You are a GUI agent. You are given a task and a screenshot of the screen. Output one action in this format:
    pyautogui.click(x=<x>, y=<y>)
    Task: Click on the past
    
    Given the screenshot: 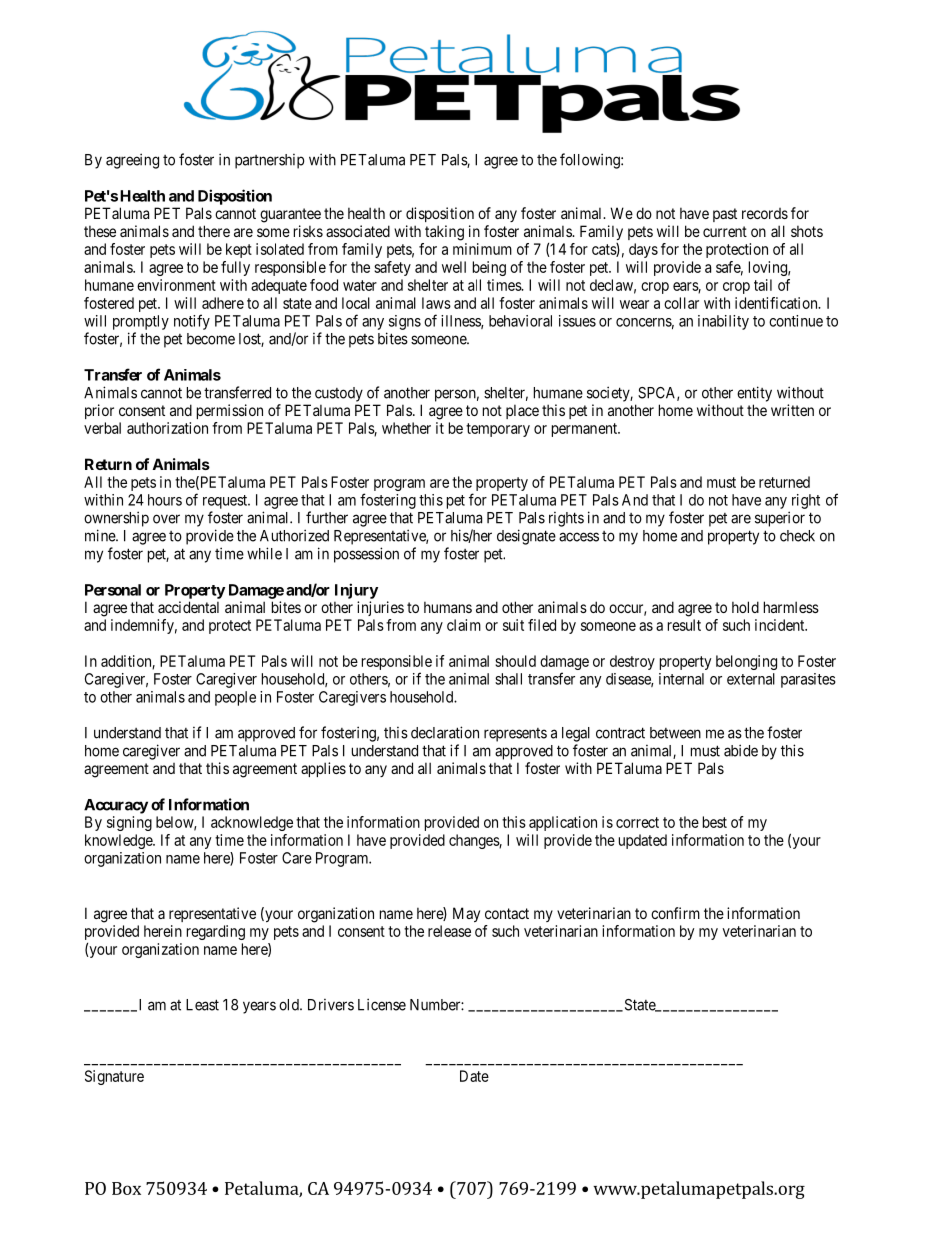 What is the action you would take?
    pyautogui.click(x=725, y=215)
